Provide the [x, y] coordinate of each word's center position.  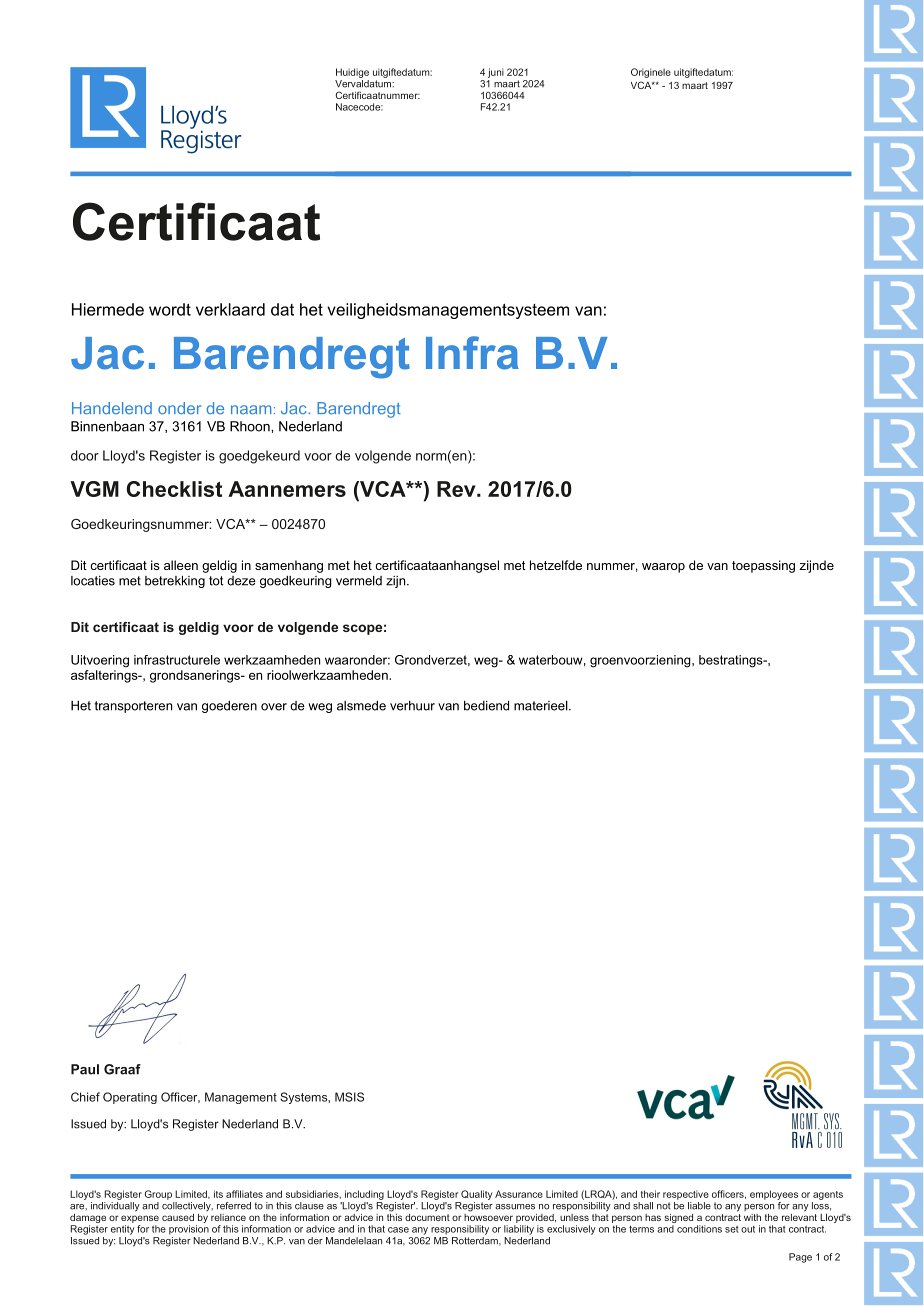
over [274, 707]
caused [178, 1217]
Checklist [174, 489]
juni [496, 73]
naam [251, 410]
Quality [476, 1195]
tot [216, 581]
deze [241, 581]
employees [774, 1195]
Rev [457, 489]
